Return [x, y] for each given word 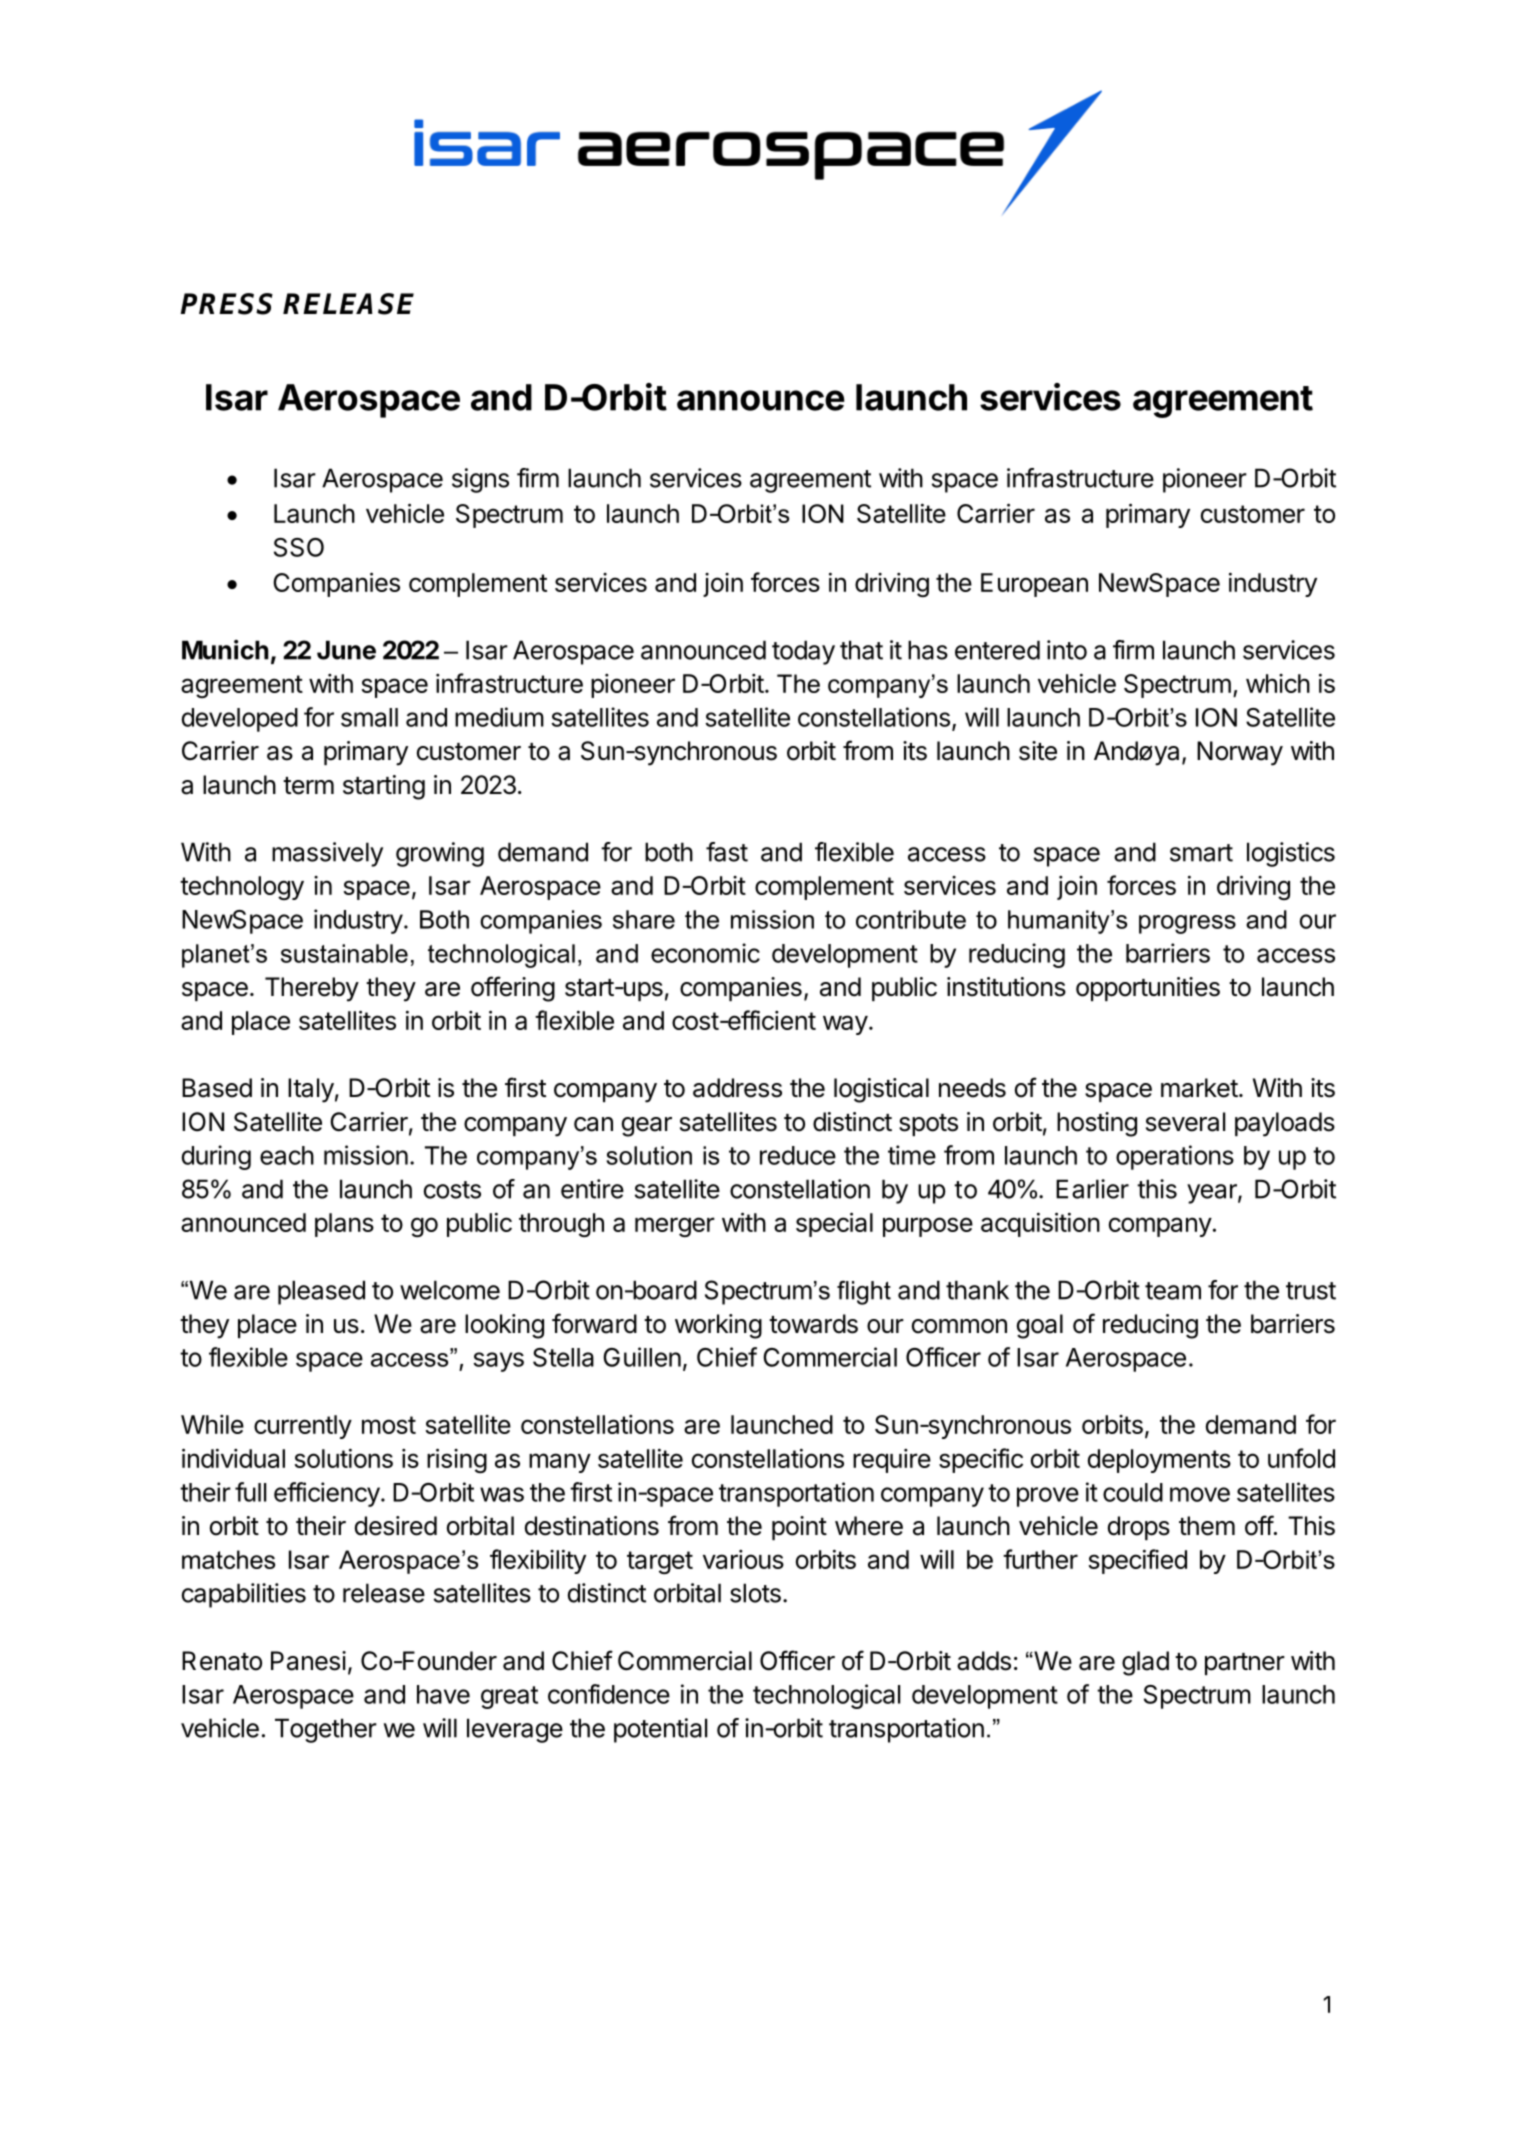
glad [1145, 1663]
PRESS [227, 304]
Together [326, 1730]
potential [660, 1730]
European [1034, 585]
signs [480, 480]
